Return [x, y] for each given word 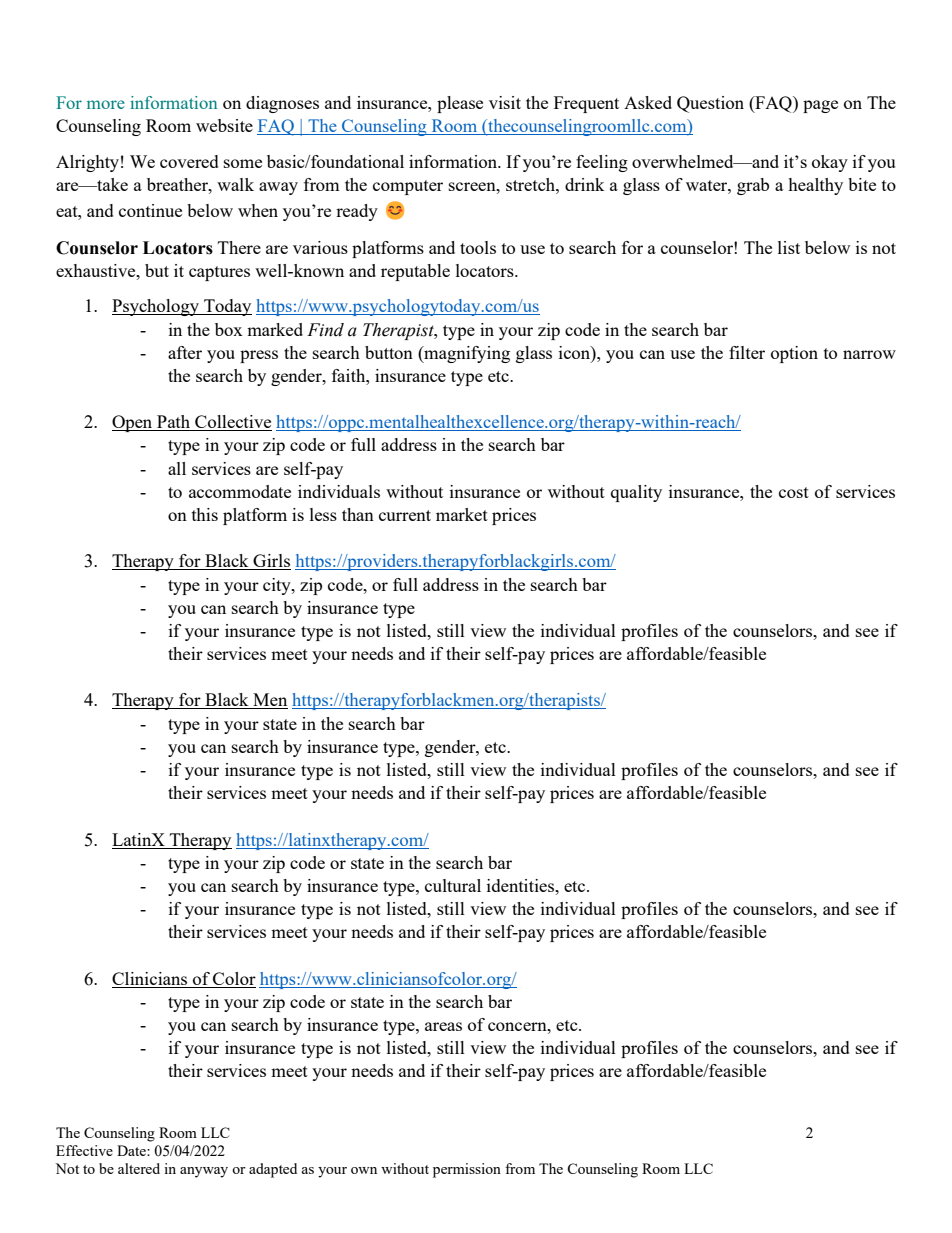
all [177, 468]
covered [189, 161]
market [462, 514]
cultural [453, 885]
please [460, 104]
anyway [204, 1172]
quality [636, 493]
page [820, 106]
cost [794, 492]
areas [443, 1026]
